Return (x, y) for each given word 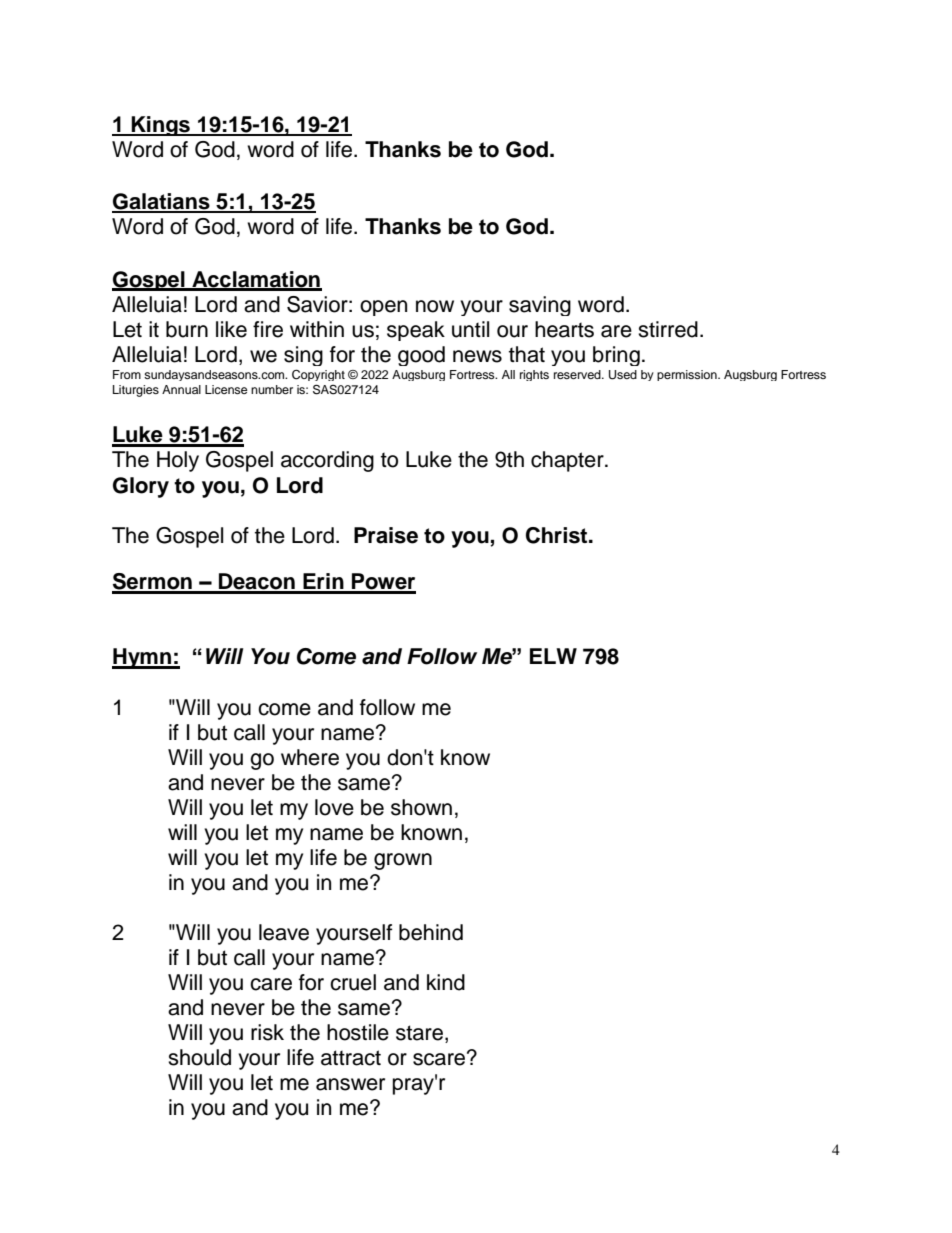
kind (446, 982)
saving (540, 306)
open (383, 308)
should (199, 1057)
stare (419, 1033)
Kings (161, 126)
